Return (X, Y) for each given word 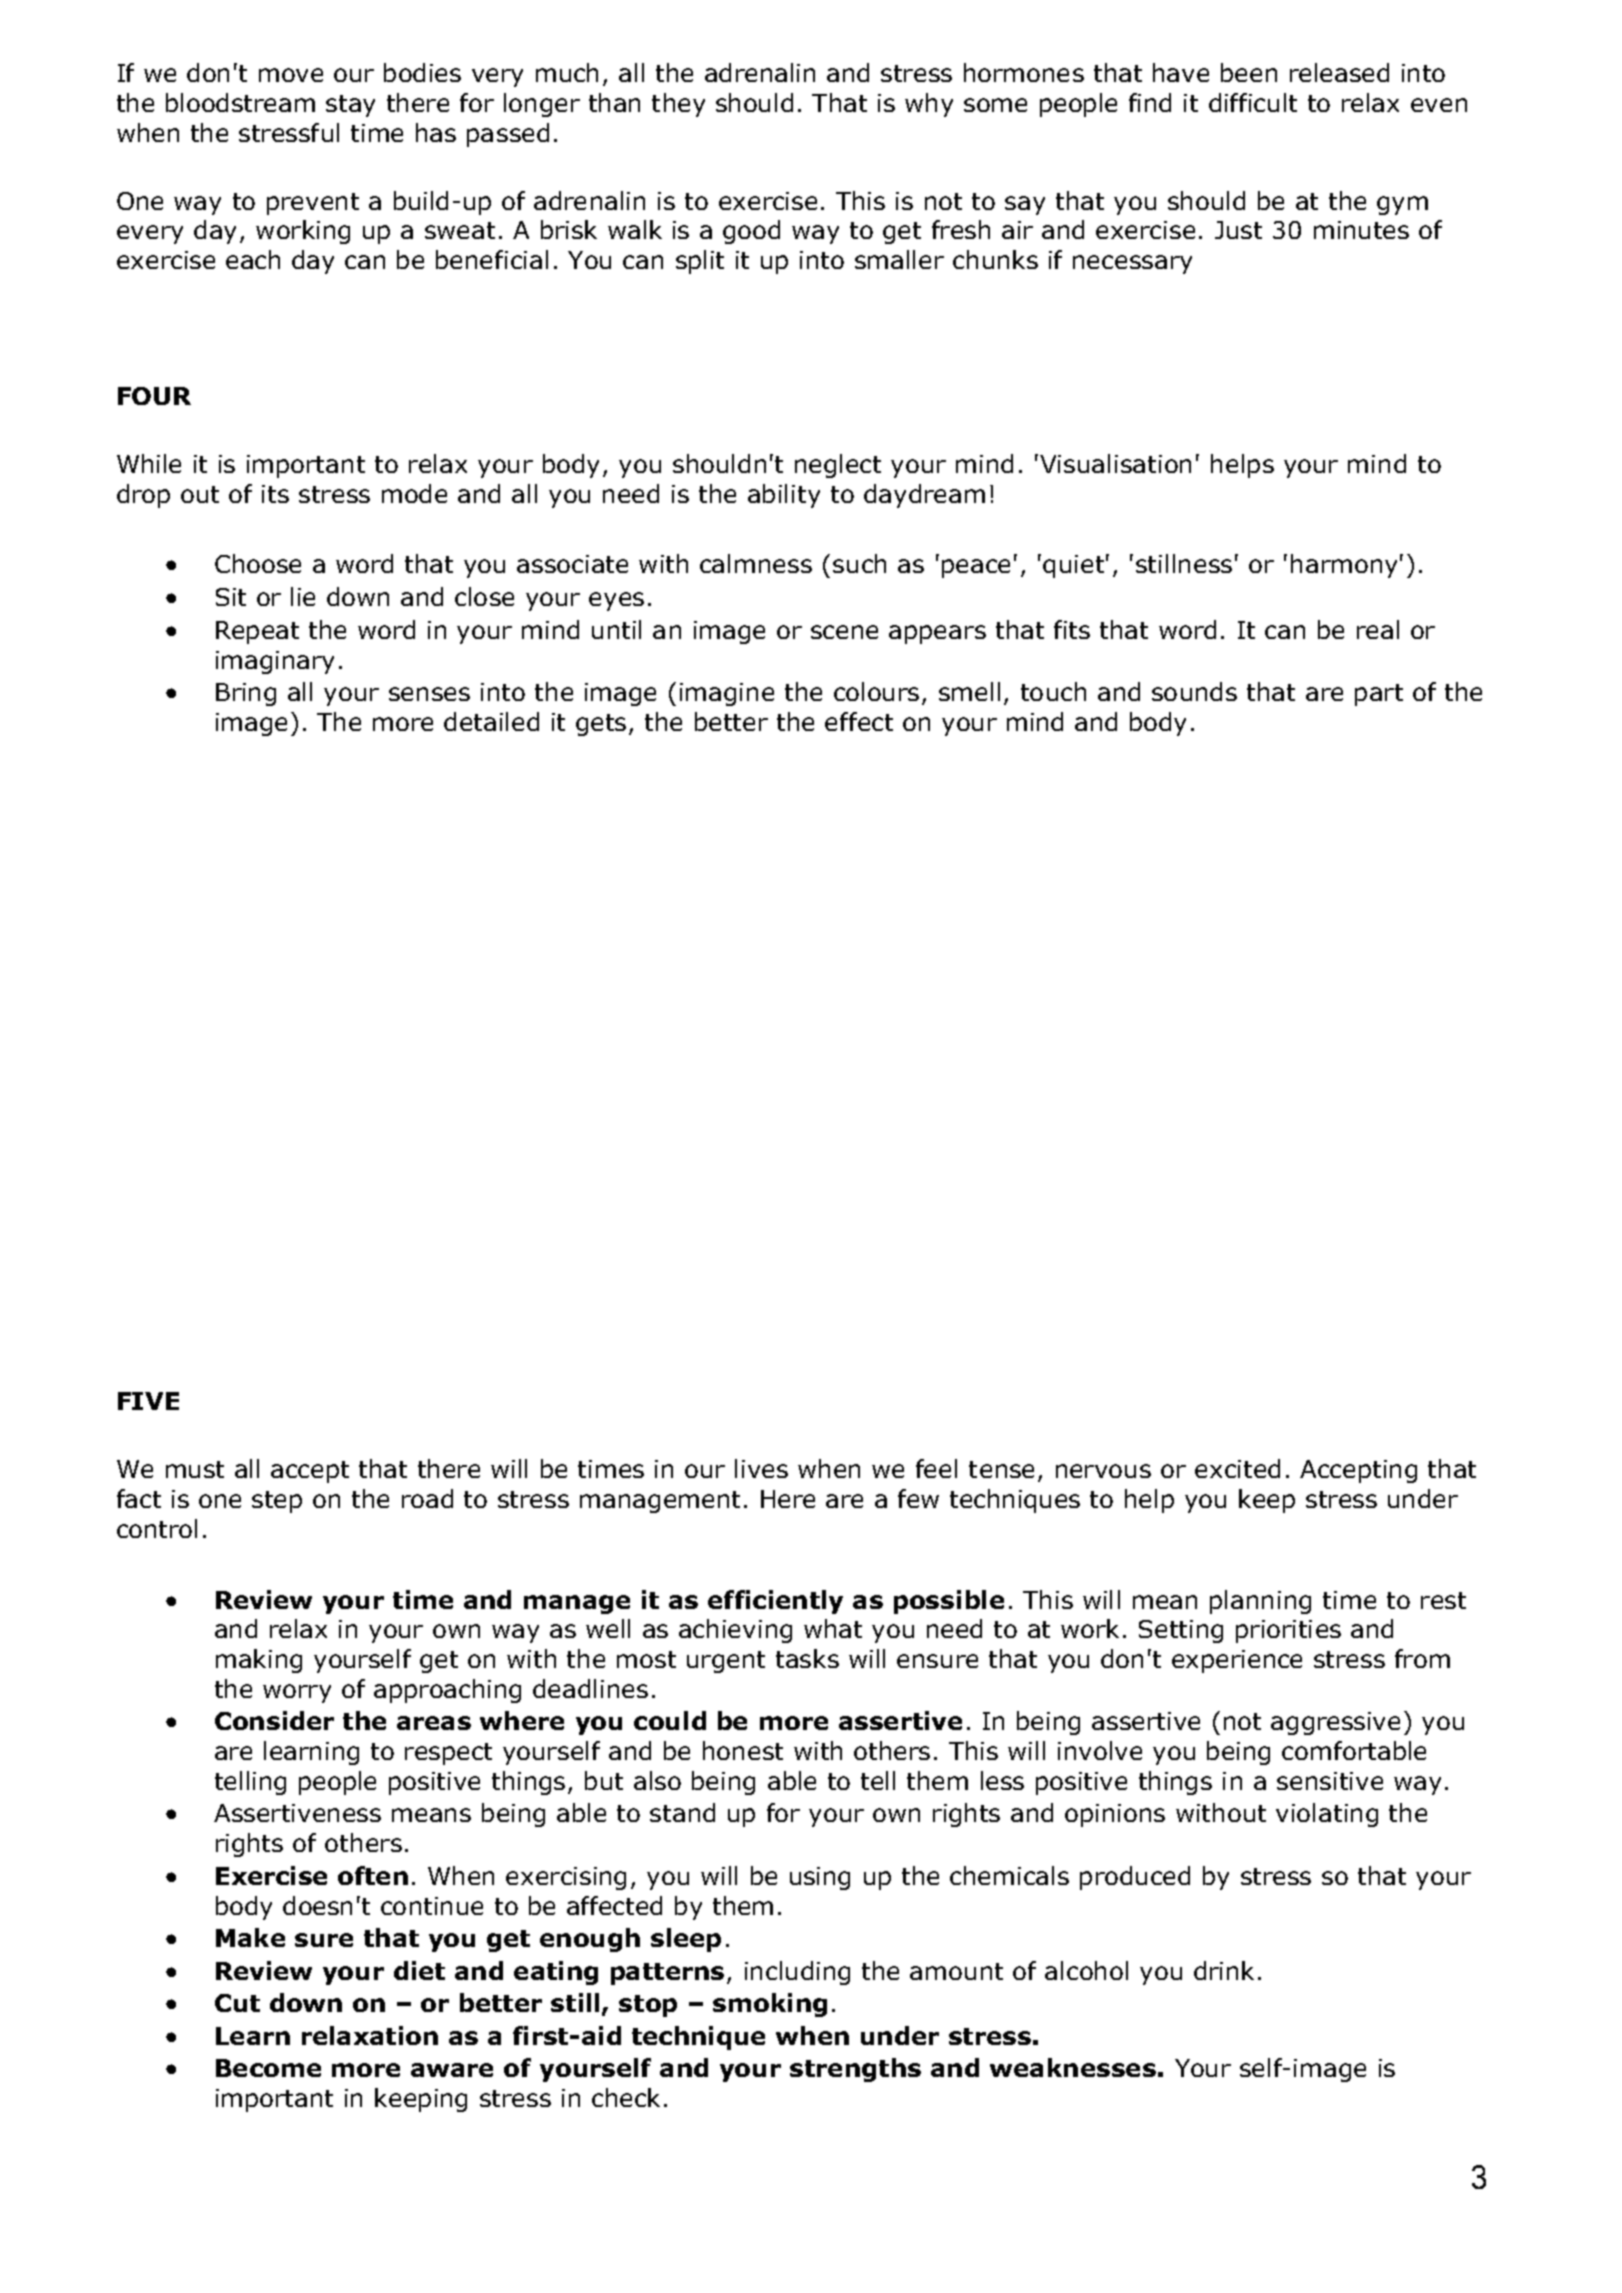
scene (844, 632)
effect (859, 721)
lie (303, 596)
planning (1260, 1602)
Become (268, 2068)
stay (350, 106)
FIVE (148, 1401)
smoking (770, 2005)
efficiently (775, 1602)
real (1378, 629)
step (277, 1502)
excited (1237, 1468)
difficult (1253, 102)
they (678, 105)
